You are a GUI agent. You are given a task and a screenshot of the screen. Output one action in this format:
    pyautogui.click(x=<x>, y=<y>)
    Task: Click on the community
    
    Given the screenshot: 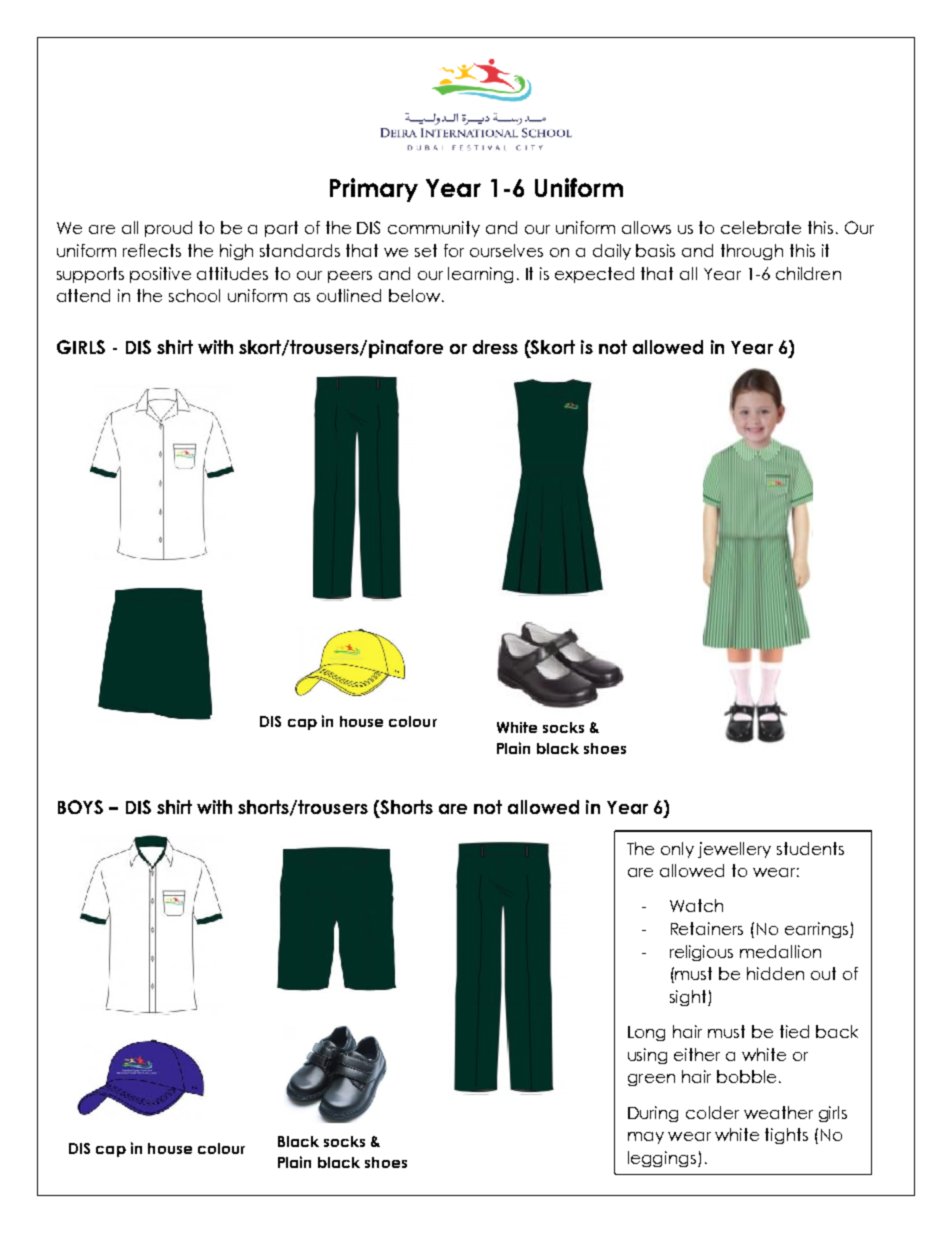 What is the action you would take?
    pyautogui.click(x=434, y=229)
